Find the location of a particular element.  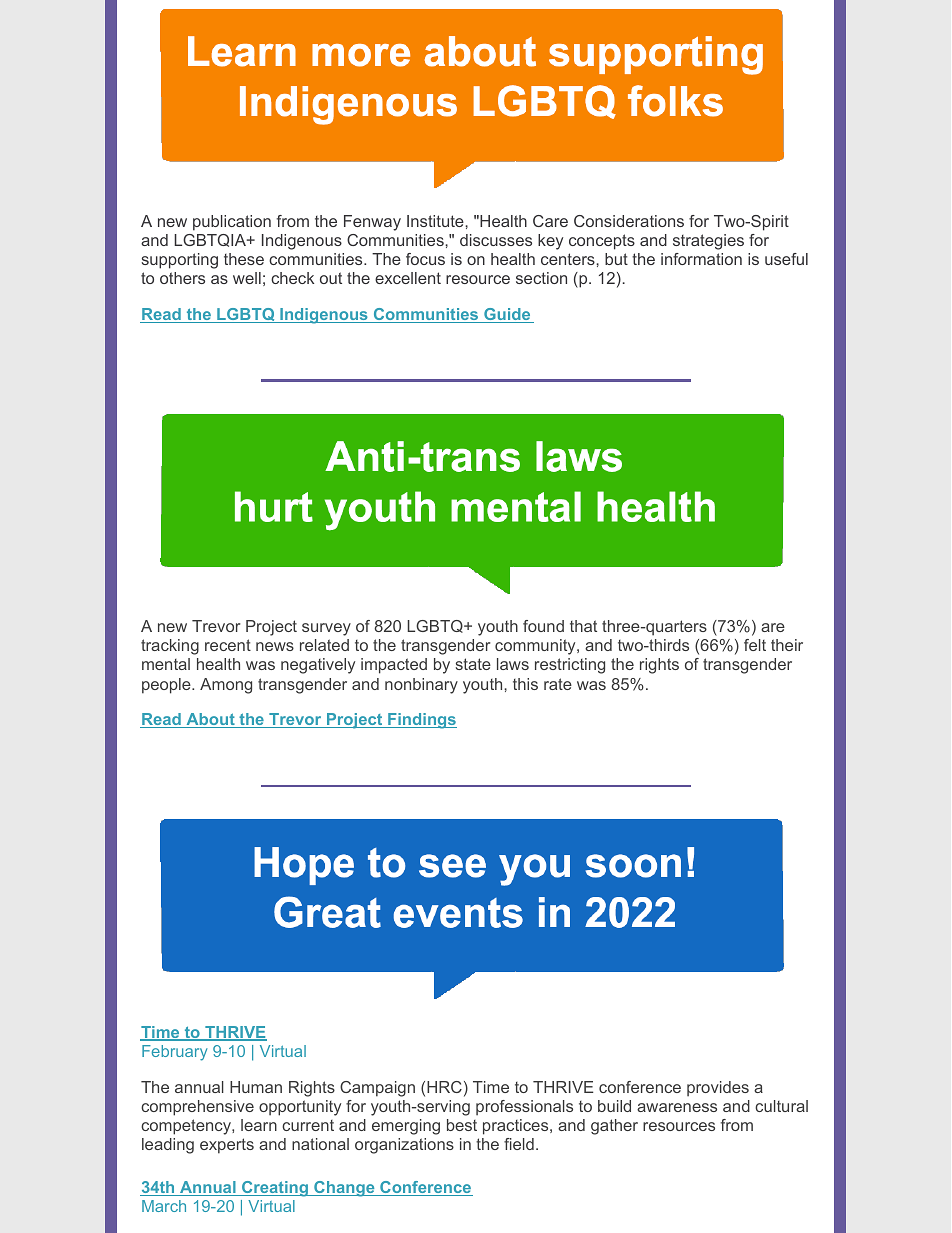

HRC is located at coordinates (444, 1087).
